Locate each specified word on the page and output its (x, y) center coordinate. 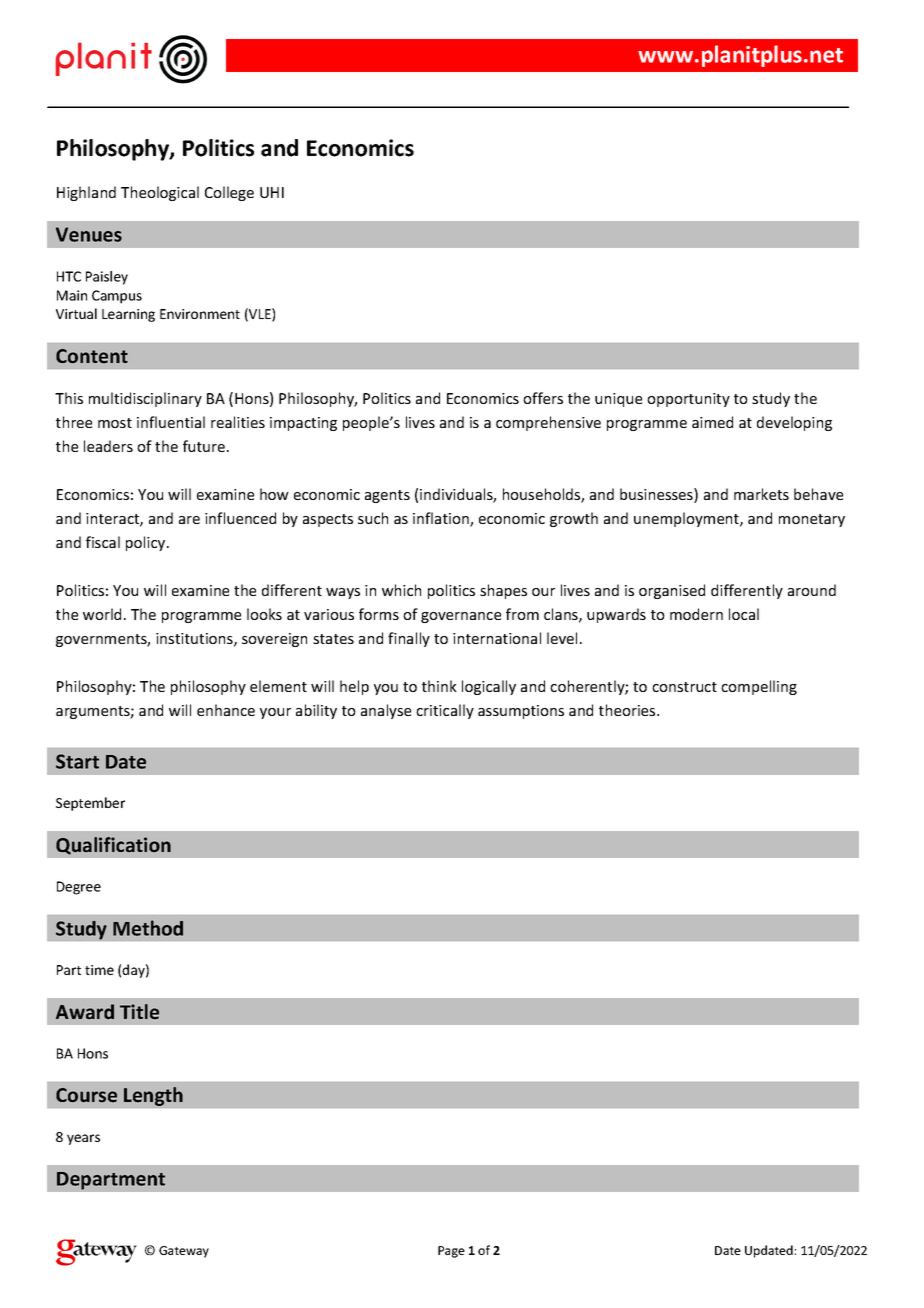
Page (451, 1252)
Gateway (184, 1252)
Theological (160, 193)
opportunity (688, 400)
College (229, 193)
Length (153, 1096)
